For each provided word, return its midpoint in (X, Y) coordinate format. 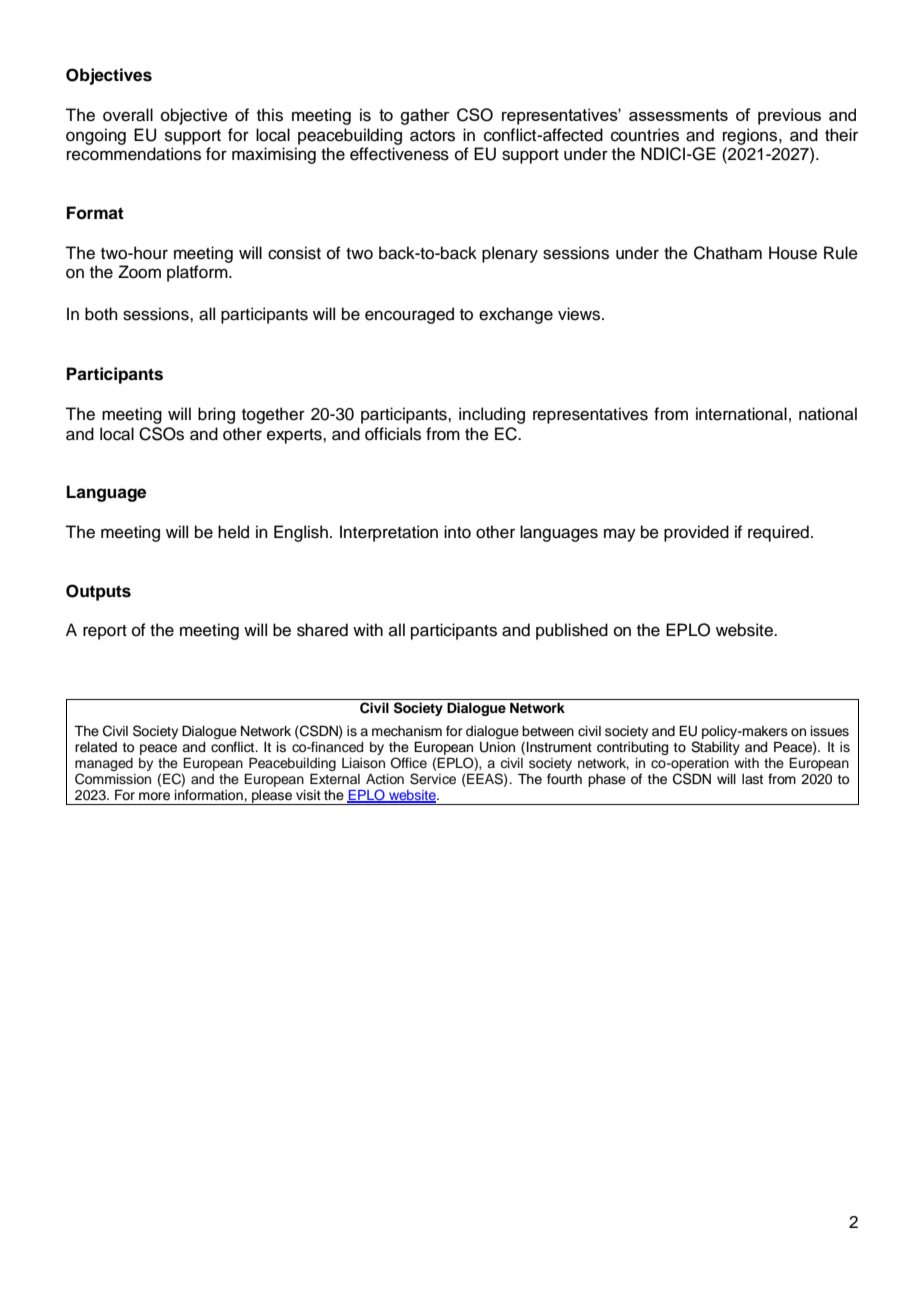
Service (433, 779)
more (154, 796)
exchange (516, 315)
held (233, 532)
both (101, 314)
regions (751, 136)
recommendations (134, 154)
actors (432, 136)
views (580, 314)
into (457, 532)
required (778, 533)
